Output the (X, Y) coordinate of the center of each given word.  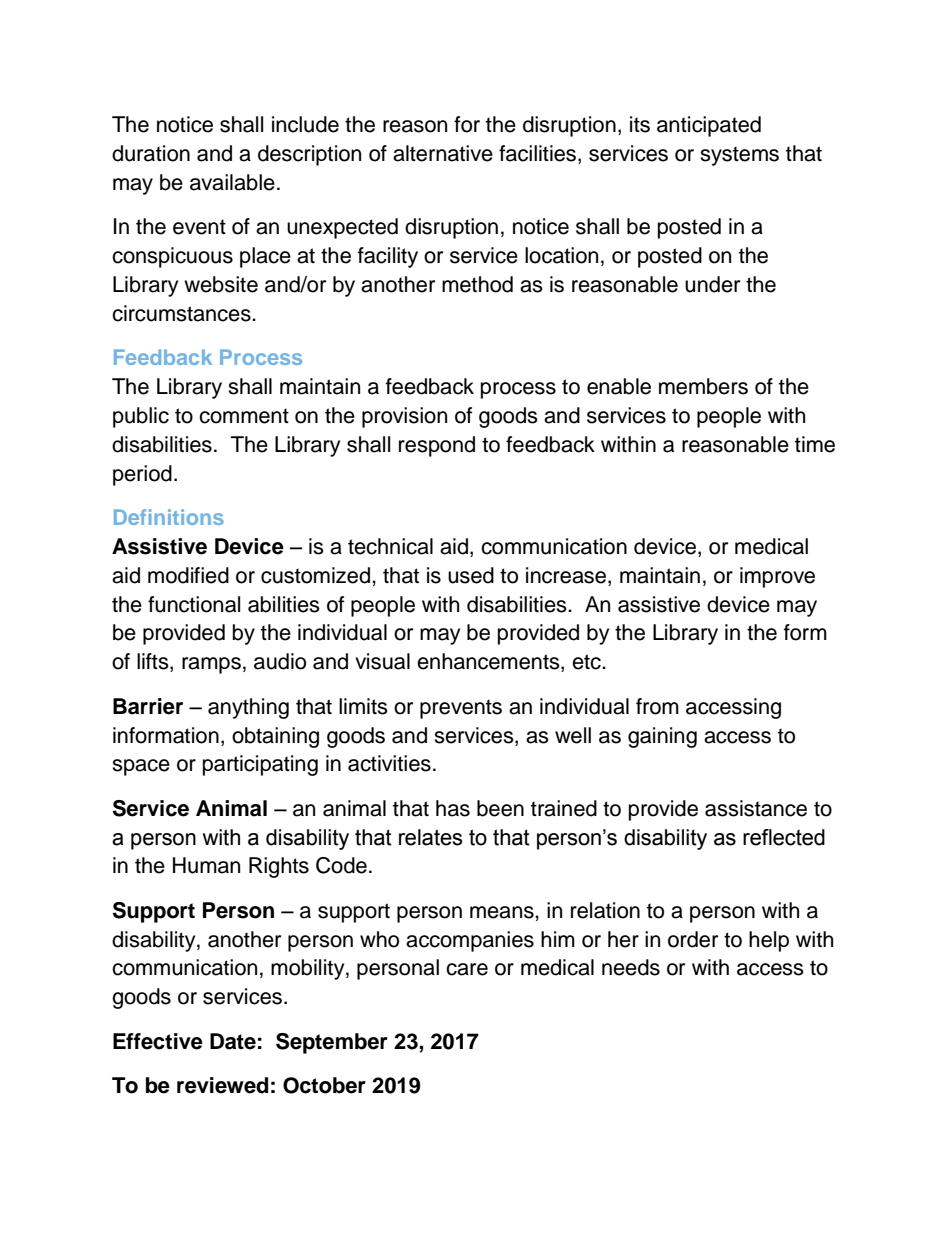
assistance (756, 808)
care (467, 969)
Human (206, 865)
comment (244, 416)
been (500, 808)
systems (739, 156)
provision (404, 417)
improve (777, 577)
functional (194, 604)
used (471, 575)
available (232, 182)
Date (233, 1041)
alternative (443, 153)
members (703, 386)
